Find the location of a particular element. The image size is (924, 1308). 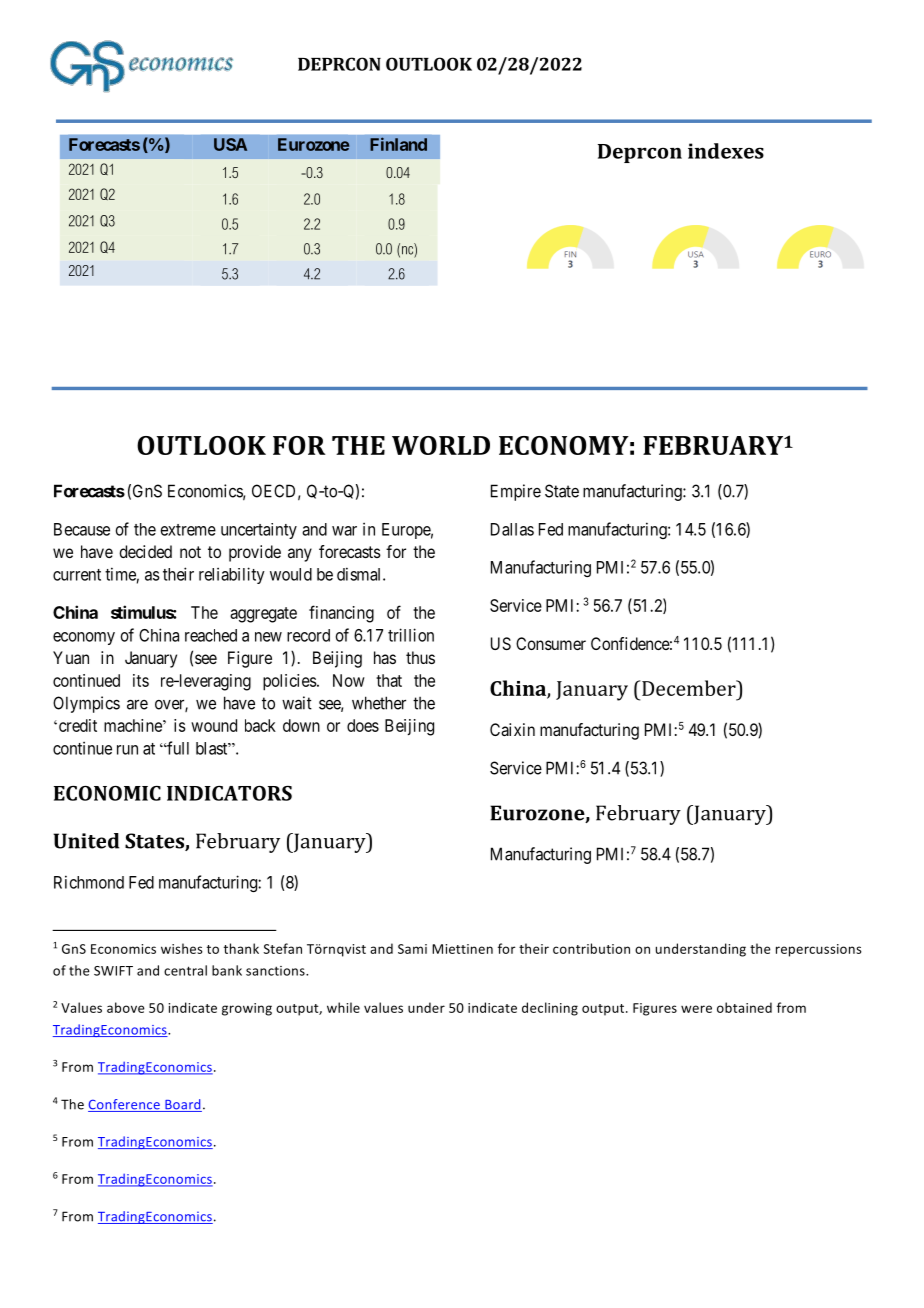

does is located at coordinates (363, 725).
